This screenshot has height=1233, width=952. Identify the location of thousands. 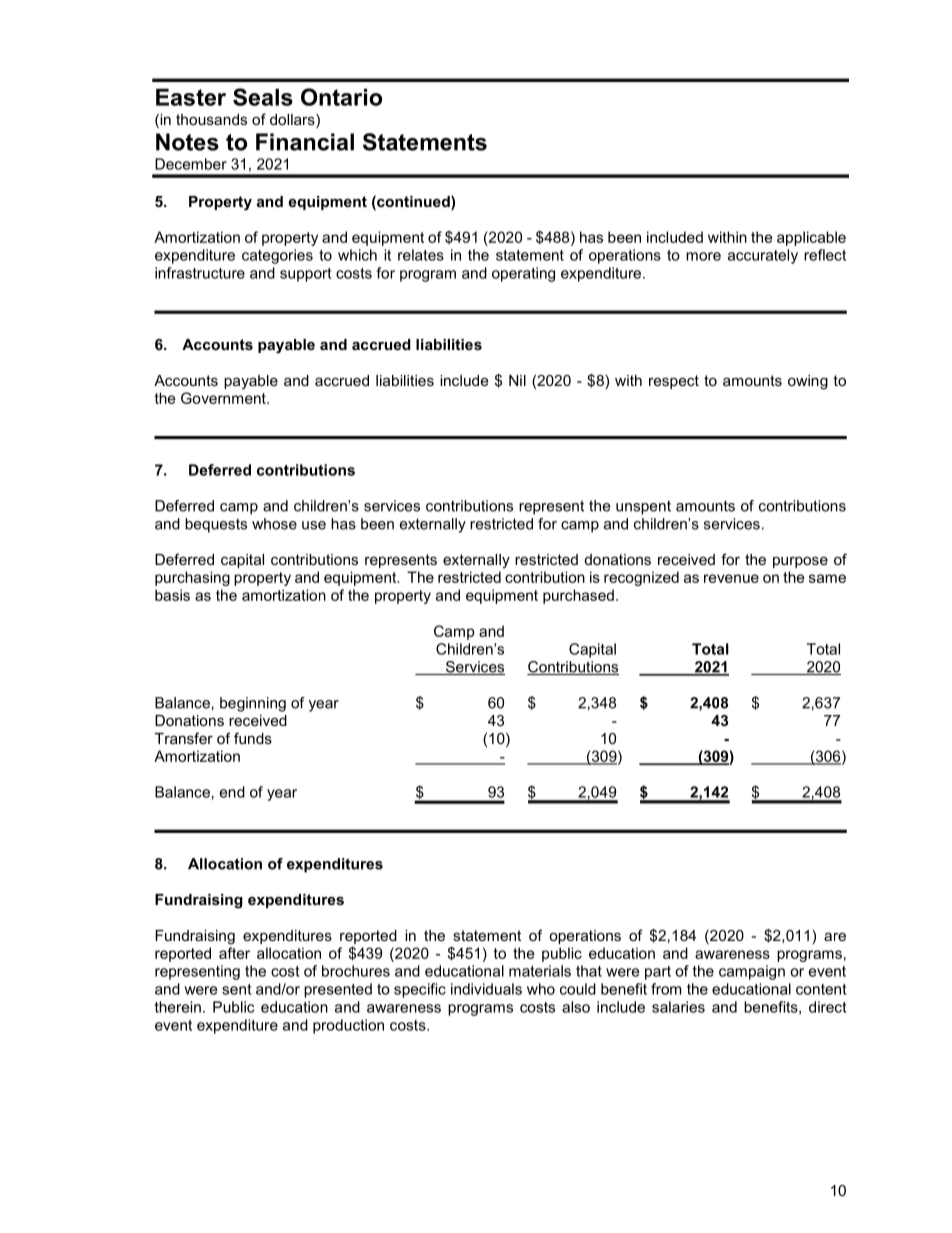
(211, 119).
